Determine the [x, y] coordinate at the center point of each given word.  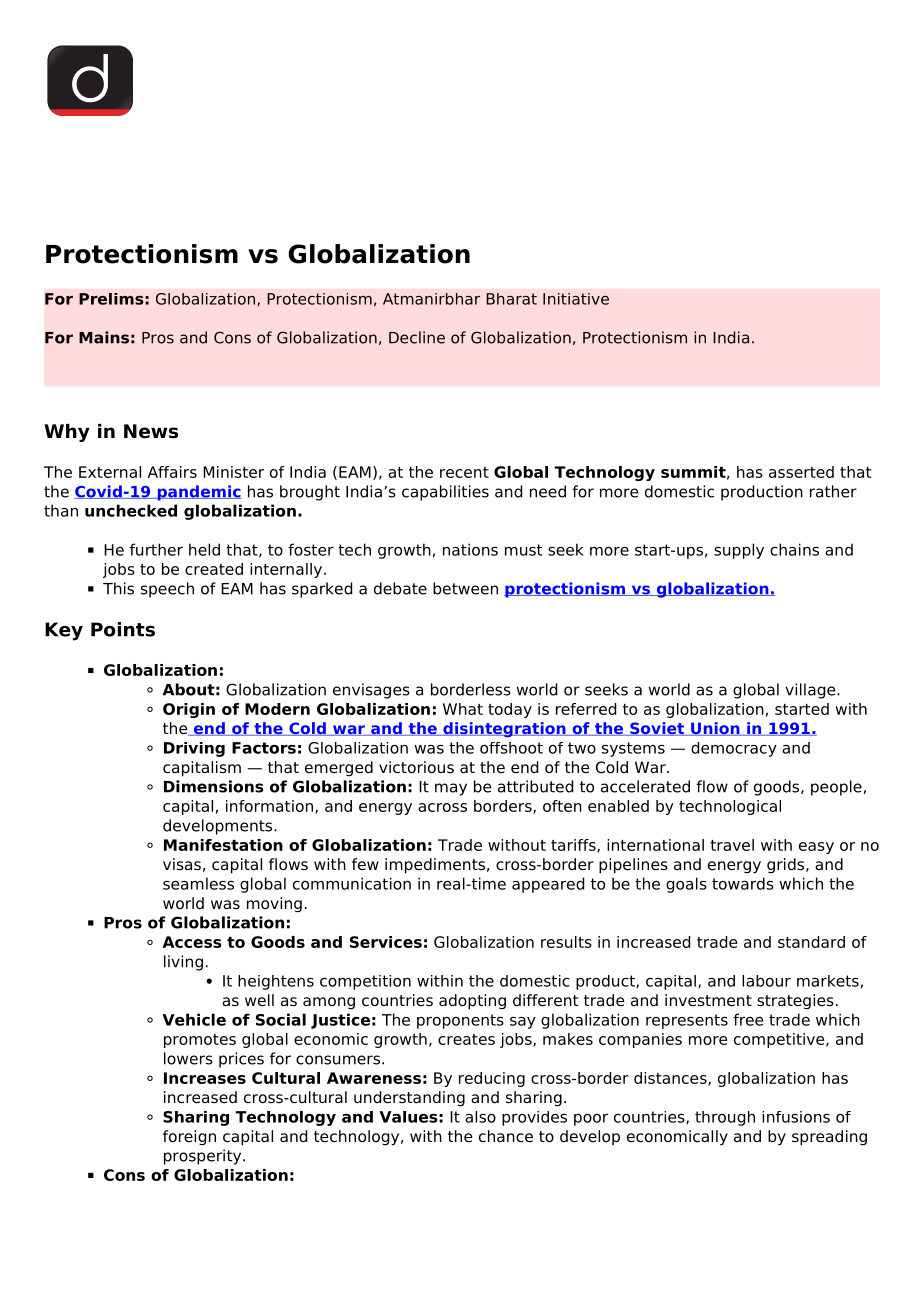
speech [167, 590]
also [480, 1117]
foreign [189, 1138]
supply [739, 551]
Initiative [576, 299]
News [151, 431]
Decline [417, 337]
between [465, 588]
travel [732, 845]
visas [182, 864]
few [365, 864]
